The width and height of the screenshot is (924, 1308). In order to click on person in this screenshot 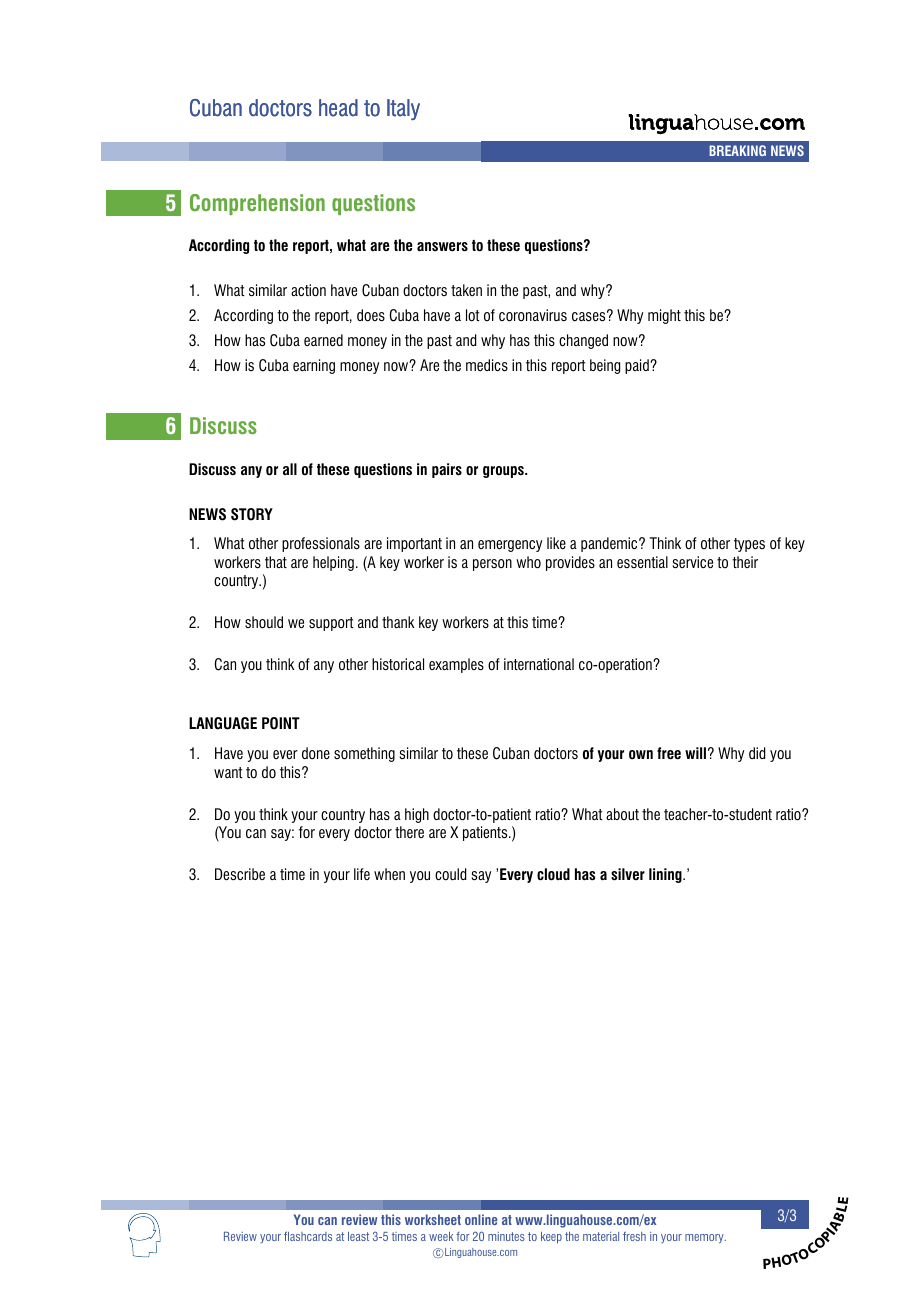, I will do `click(492, 565)`.
